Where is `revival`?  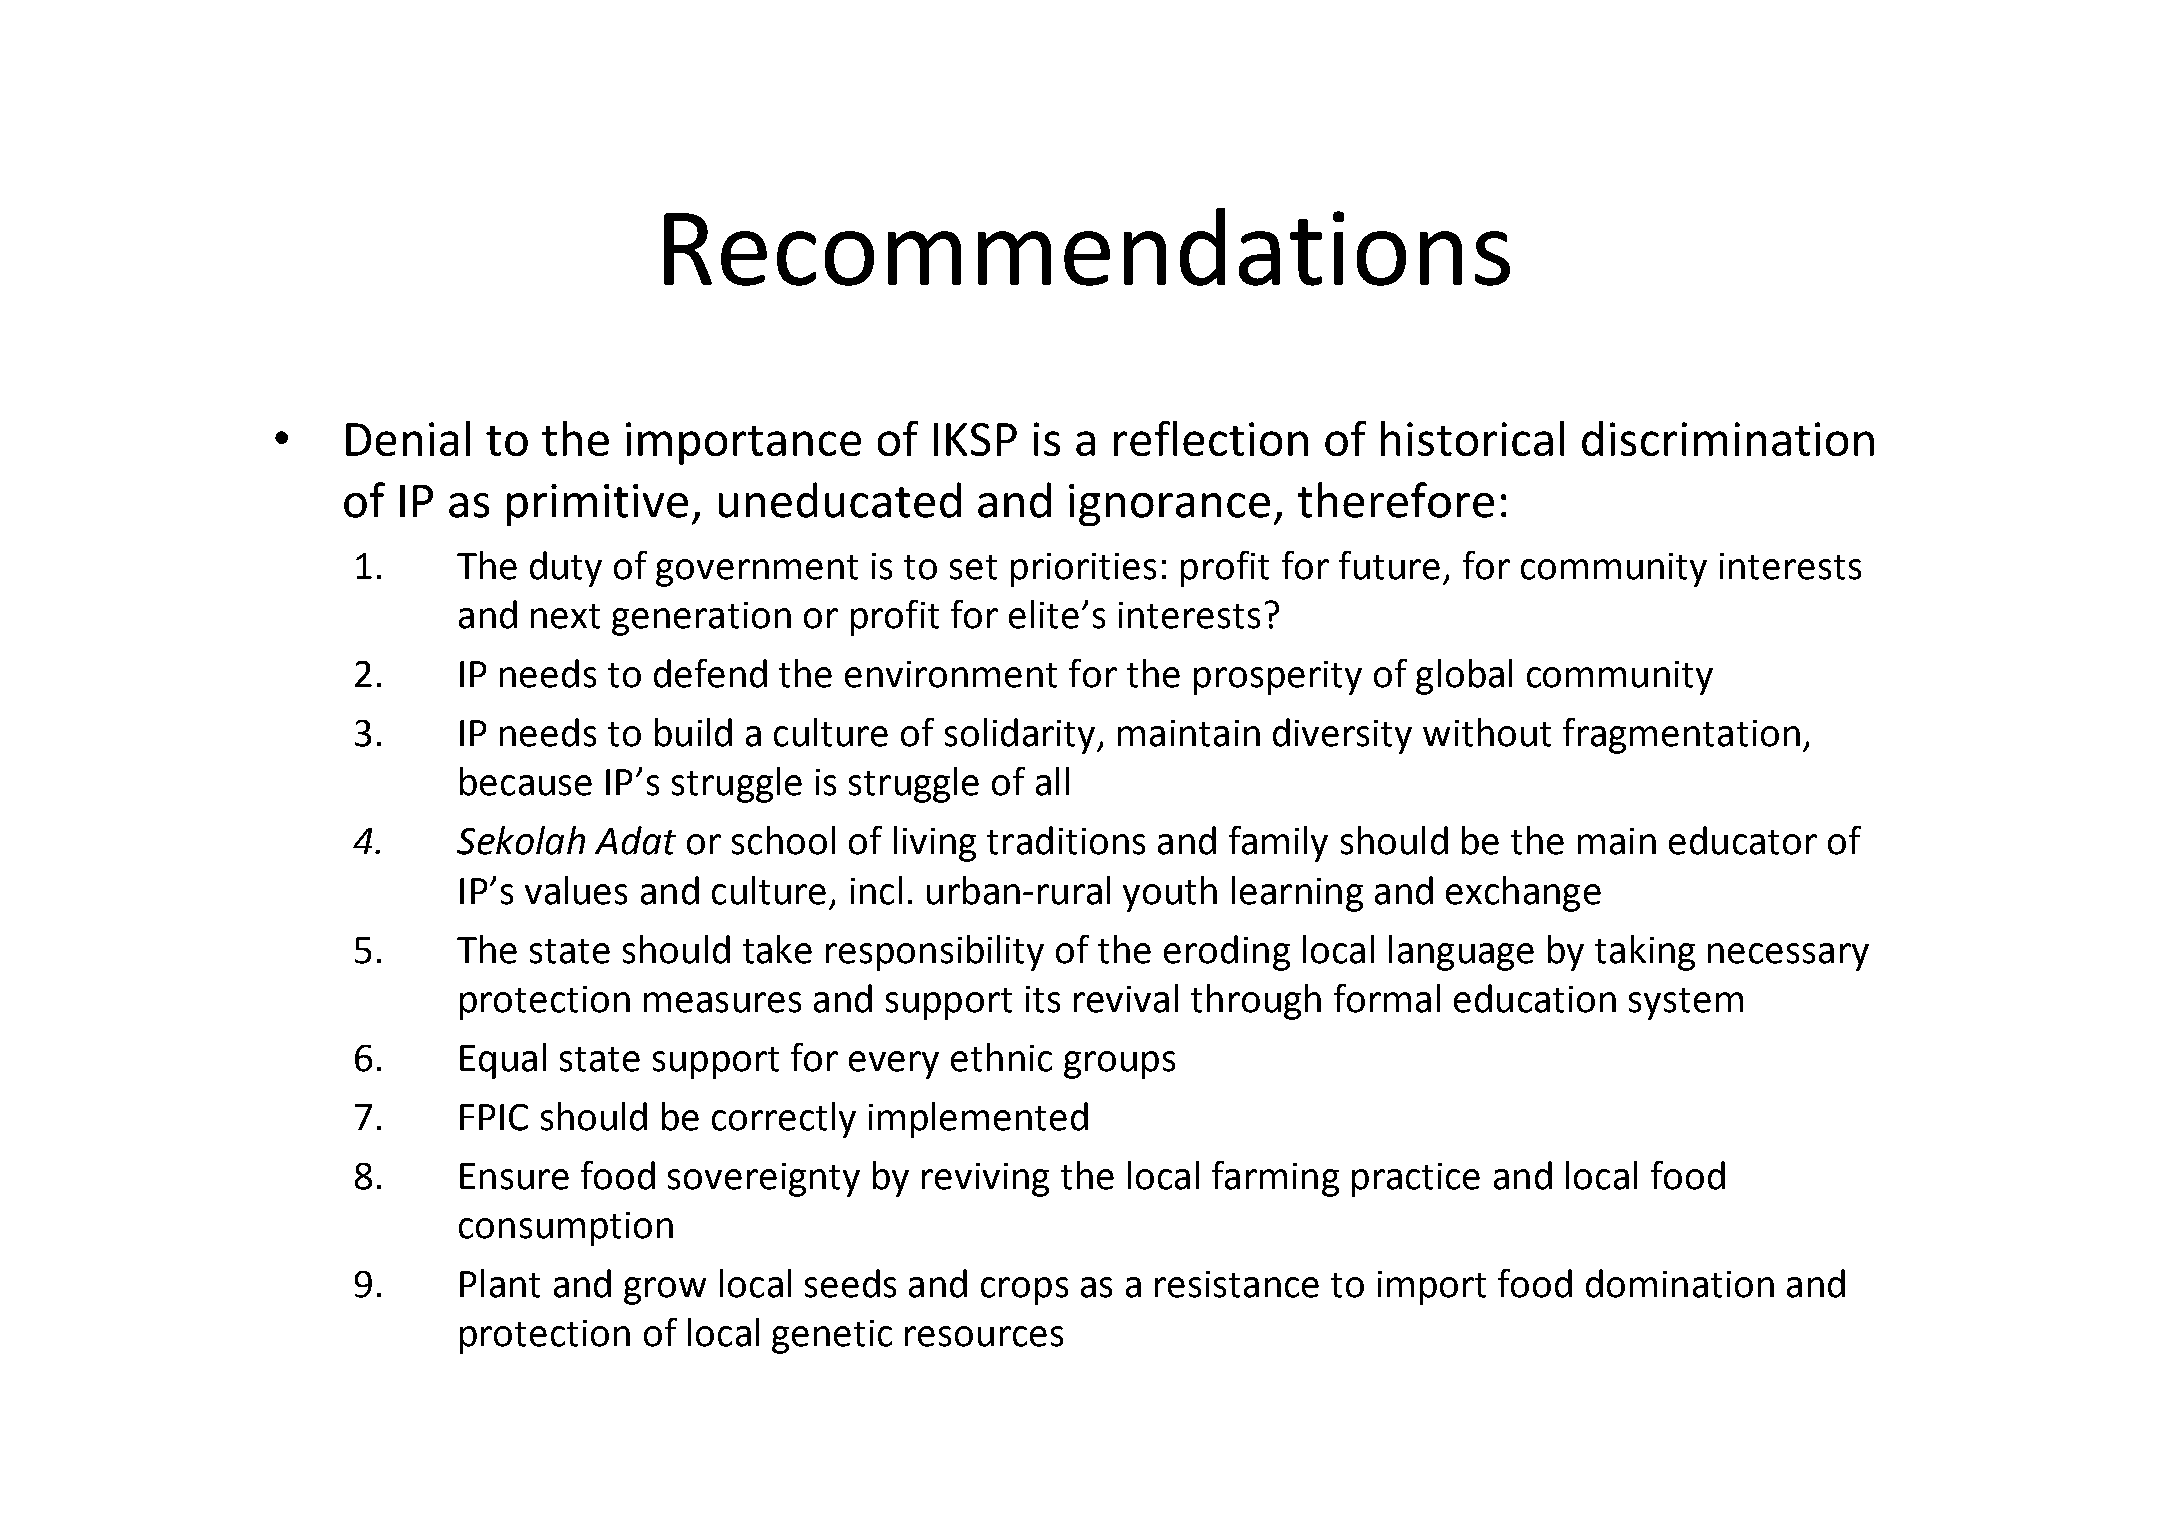 revival is located at coordinates (1126, 998).
